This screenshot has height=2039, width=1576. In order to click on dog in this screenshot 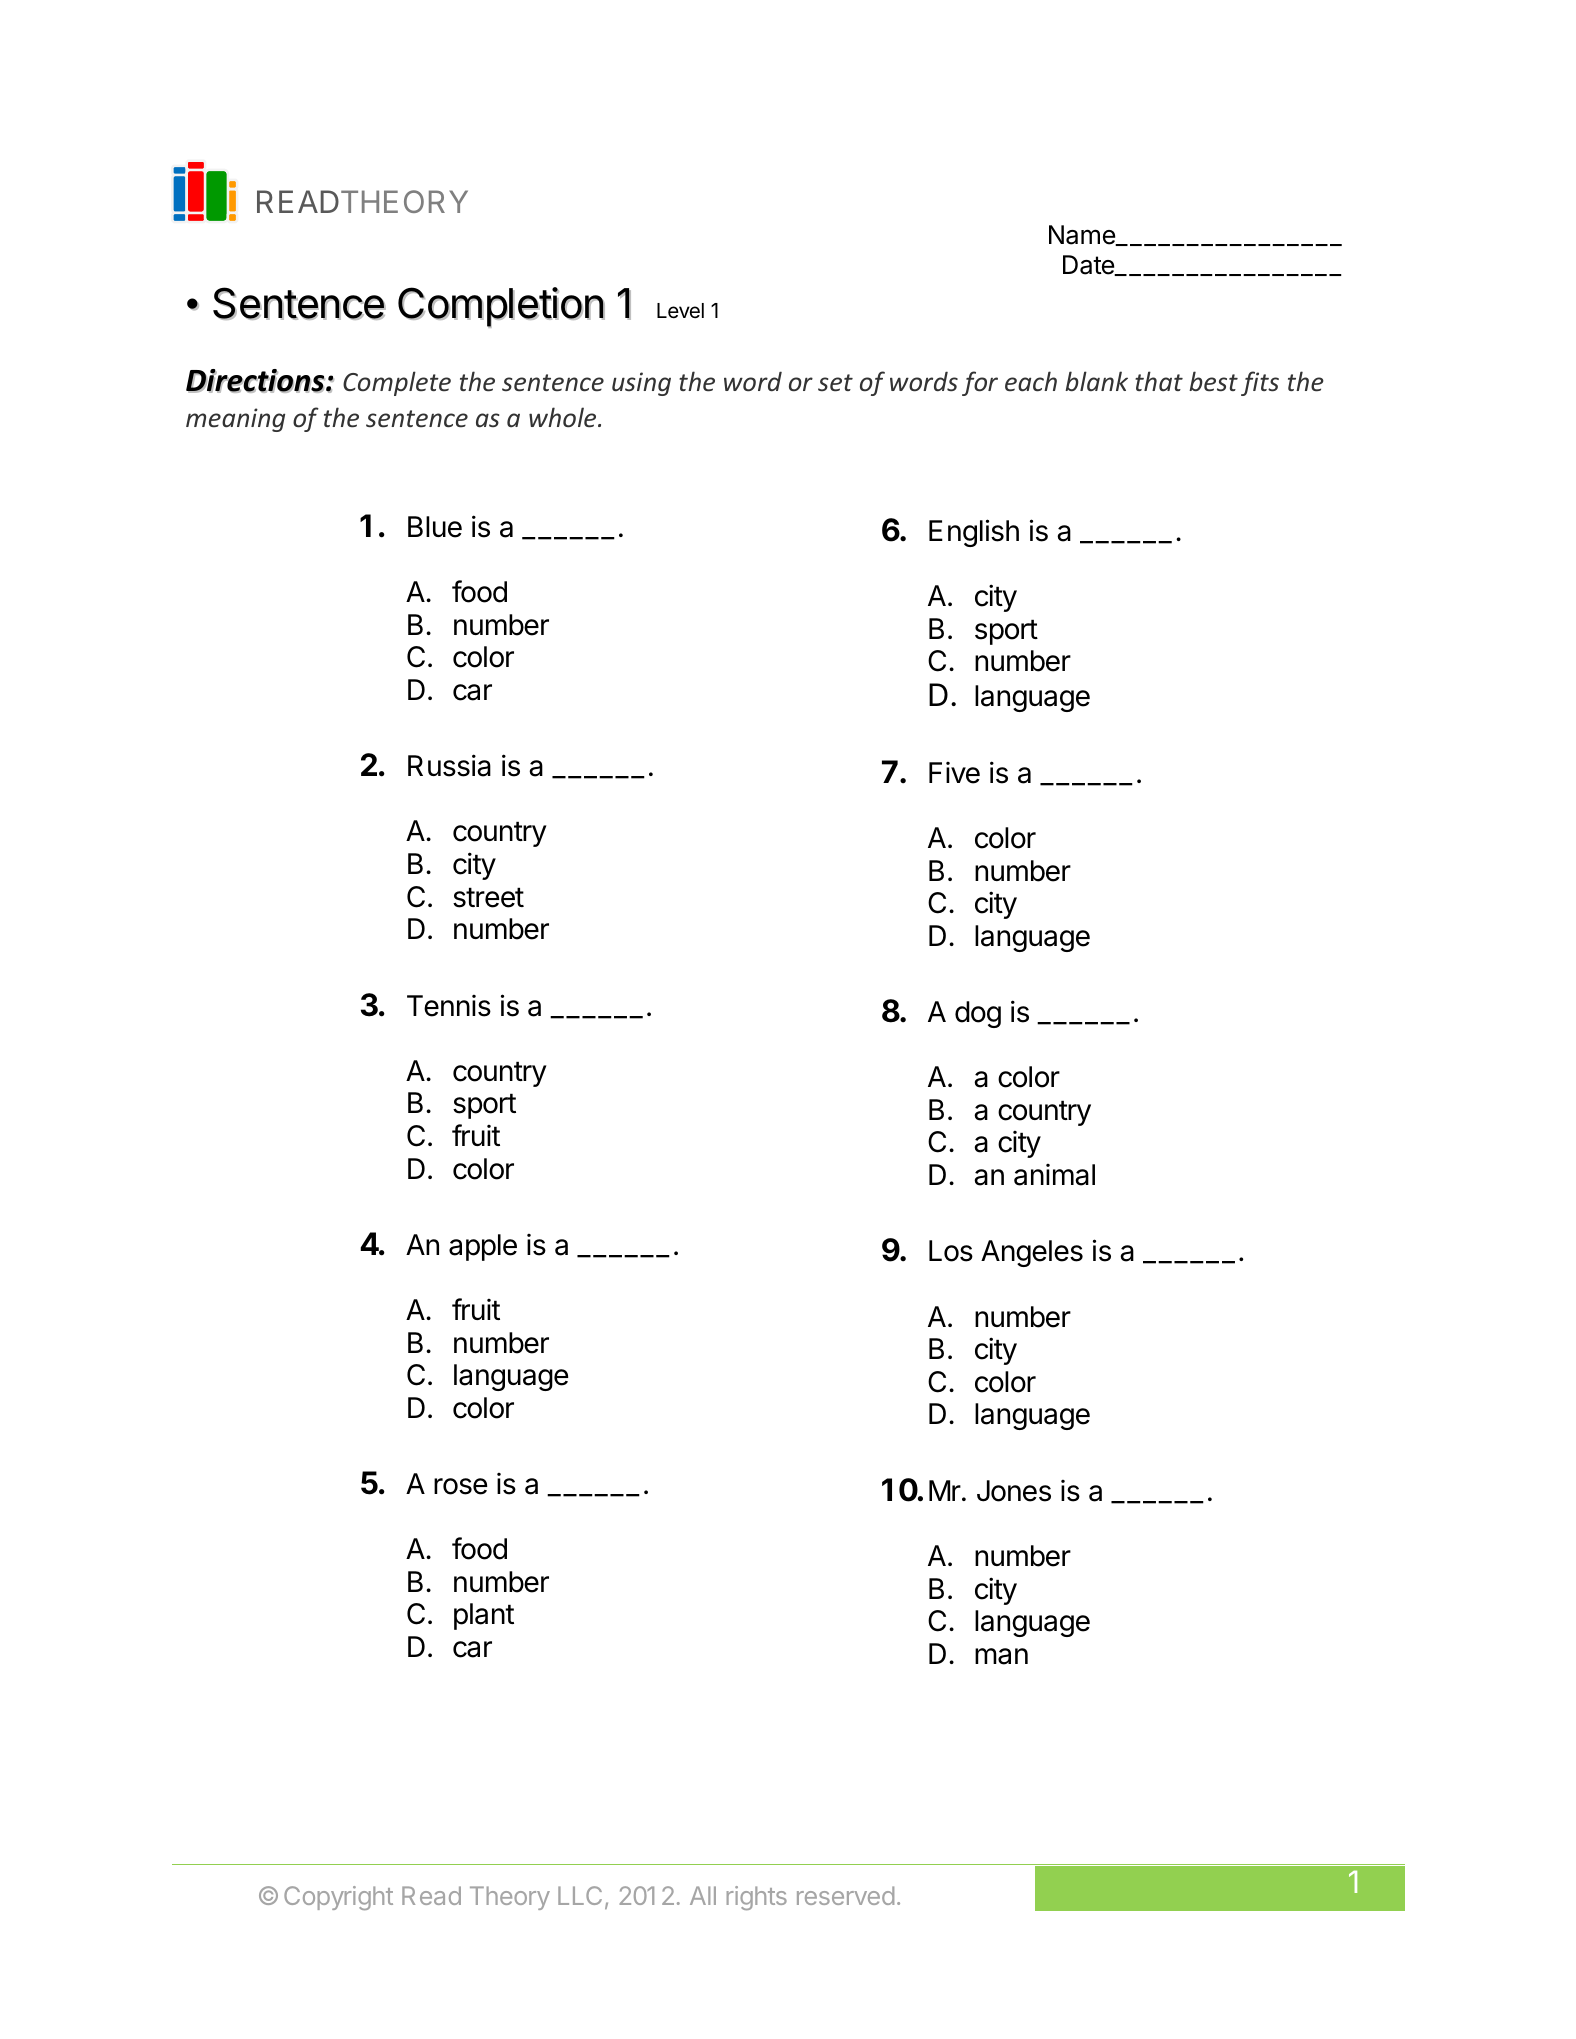, I will do `click(978, 1014)`.
